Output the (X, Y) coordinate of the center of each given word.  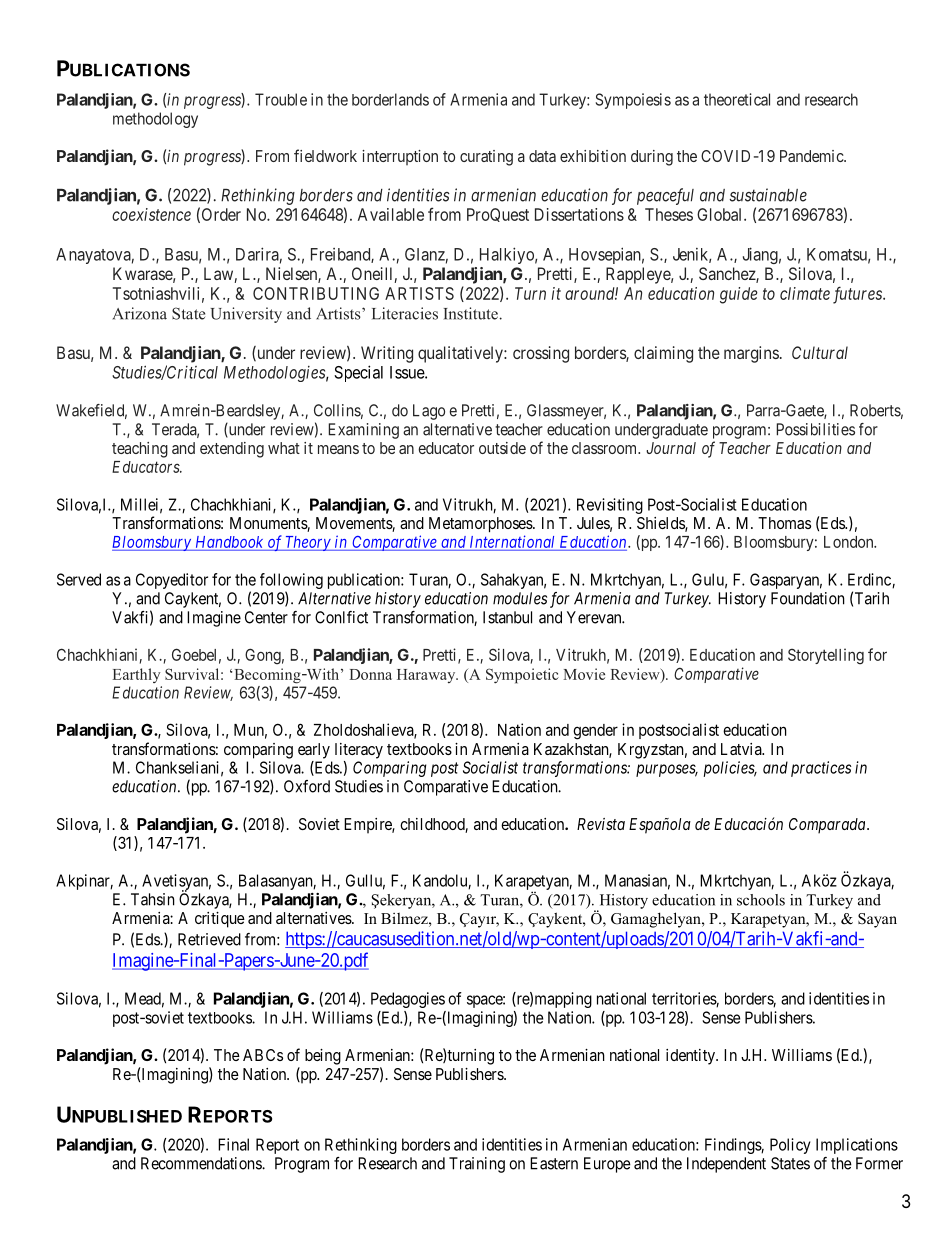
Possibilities (816, 429)
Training (477, 1165)
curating (486, 158)
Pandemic (812, 156)
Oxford (307, 786)
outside (502, 448)
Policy (790, 1146)
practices (821, 769)
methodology (155, 120)
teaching (140, 450)
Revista (601, 824)
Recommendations (202, 1163)
